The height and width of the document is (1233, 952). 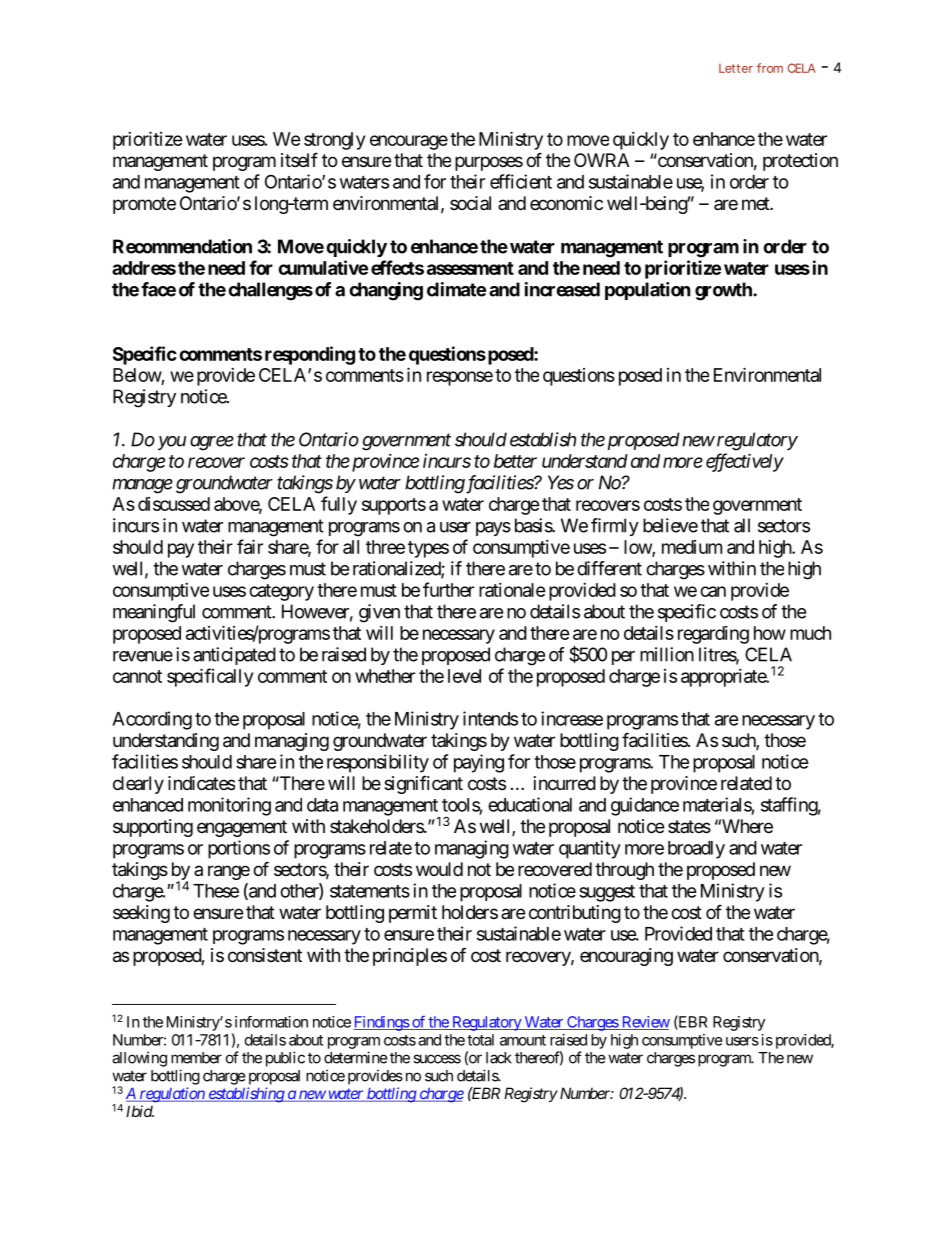 I want to click on member, so click(x=196, y=1058).
